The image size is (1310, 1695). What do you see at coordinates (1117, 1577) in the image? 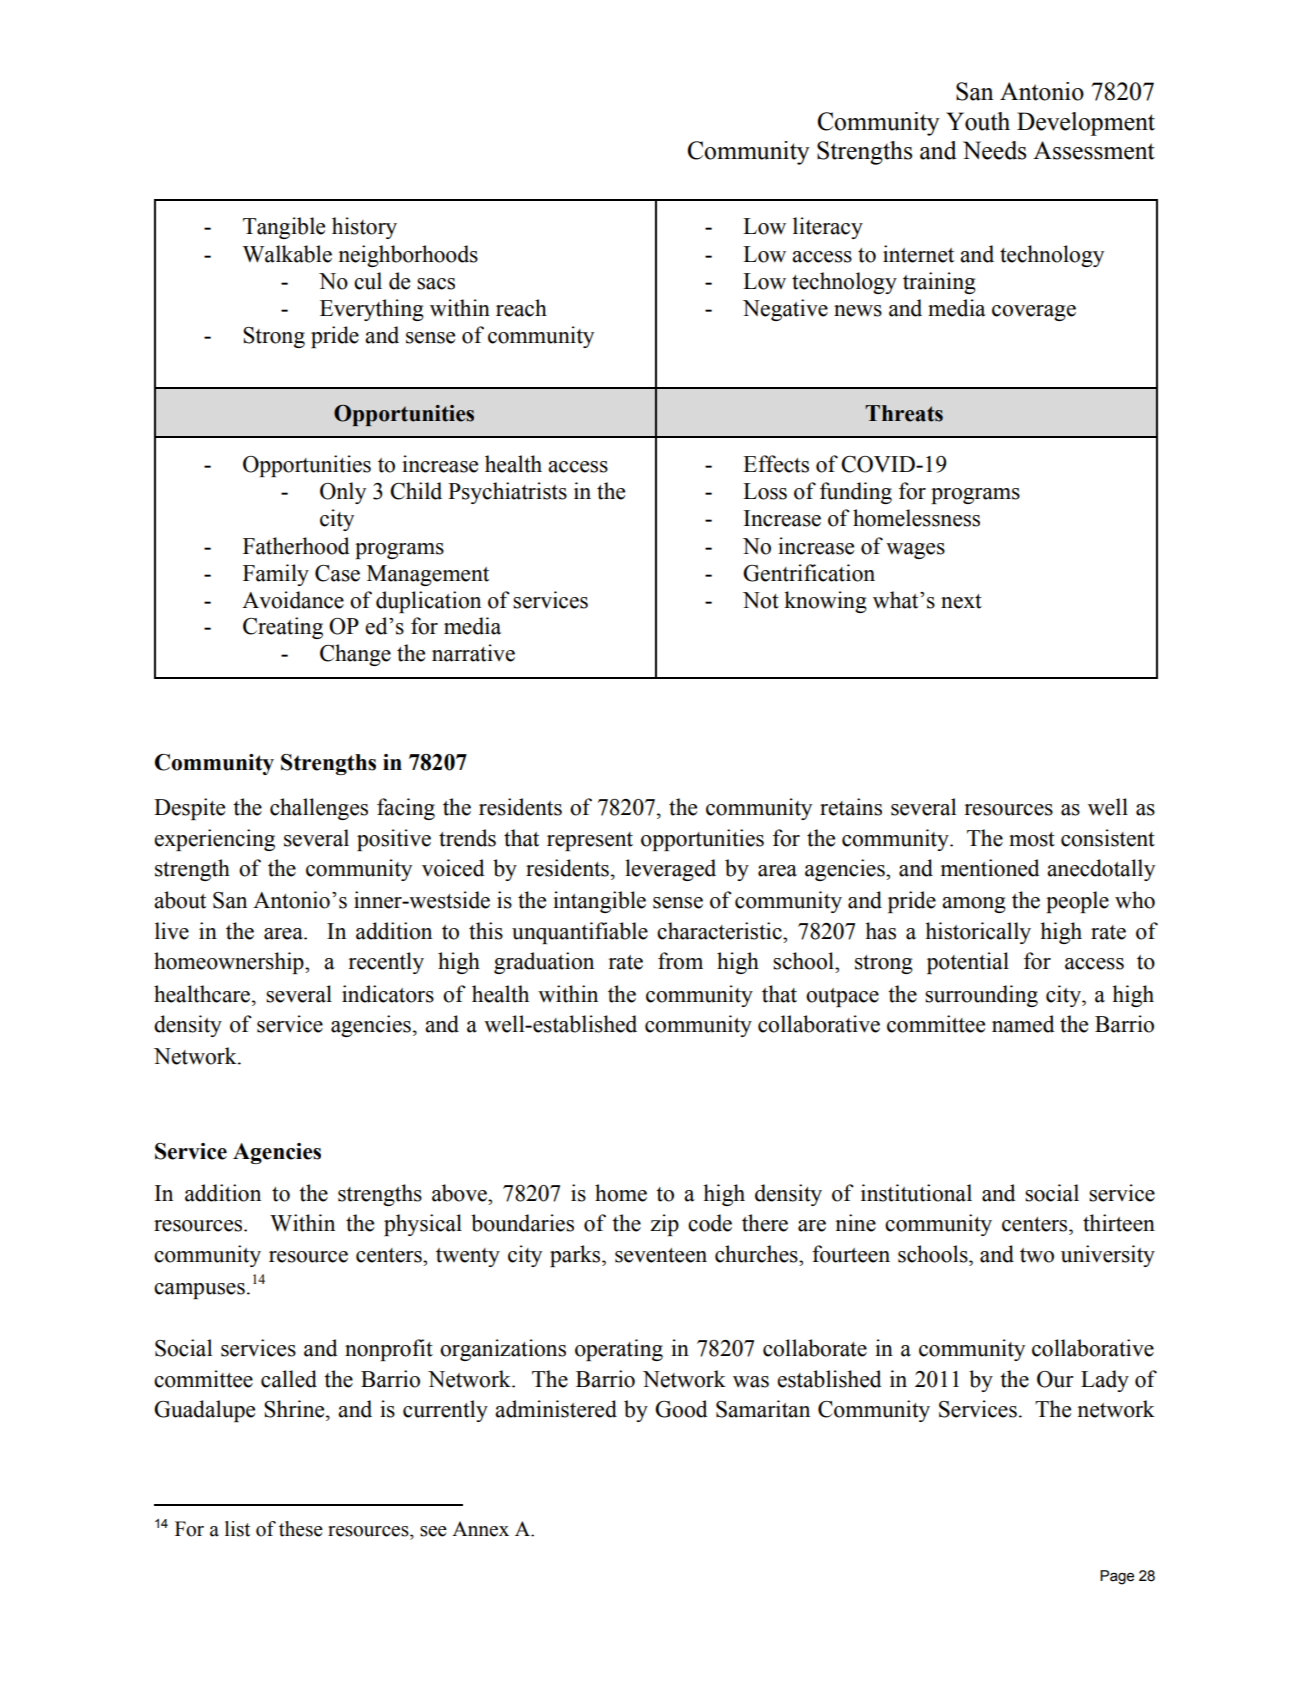
I see `Page` at bounding box center [1117, 1577].
